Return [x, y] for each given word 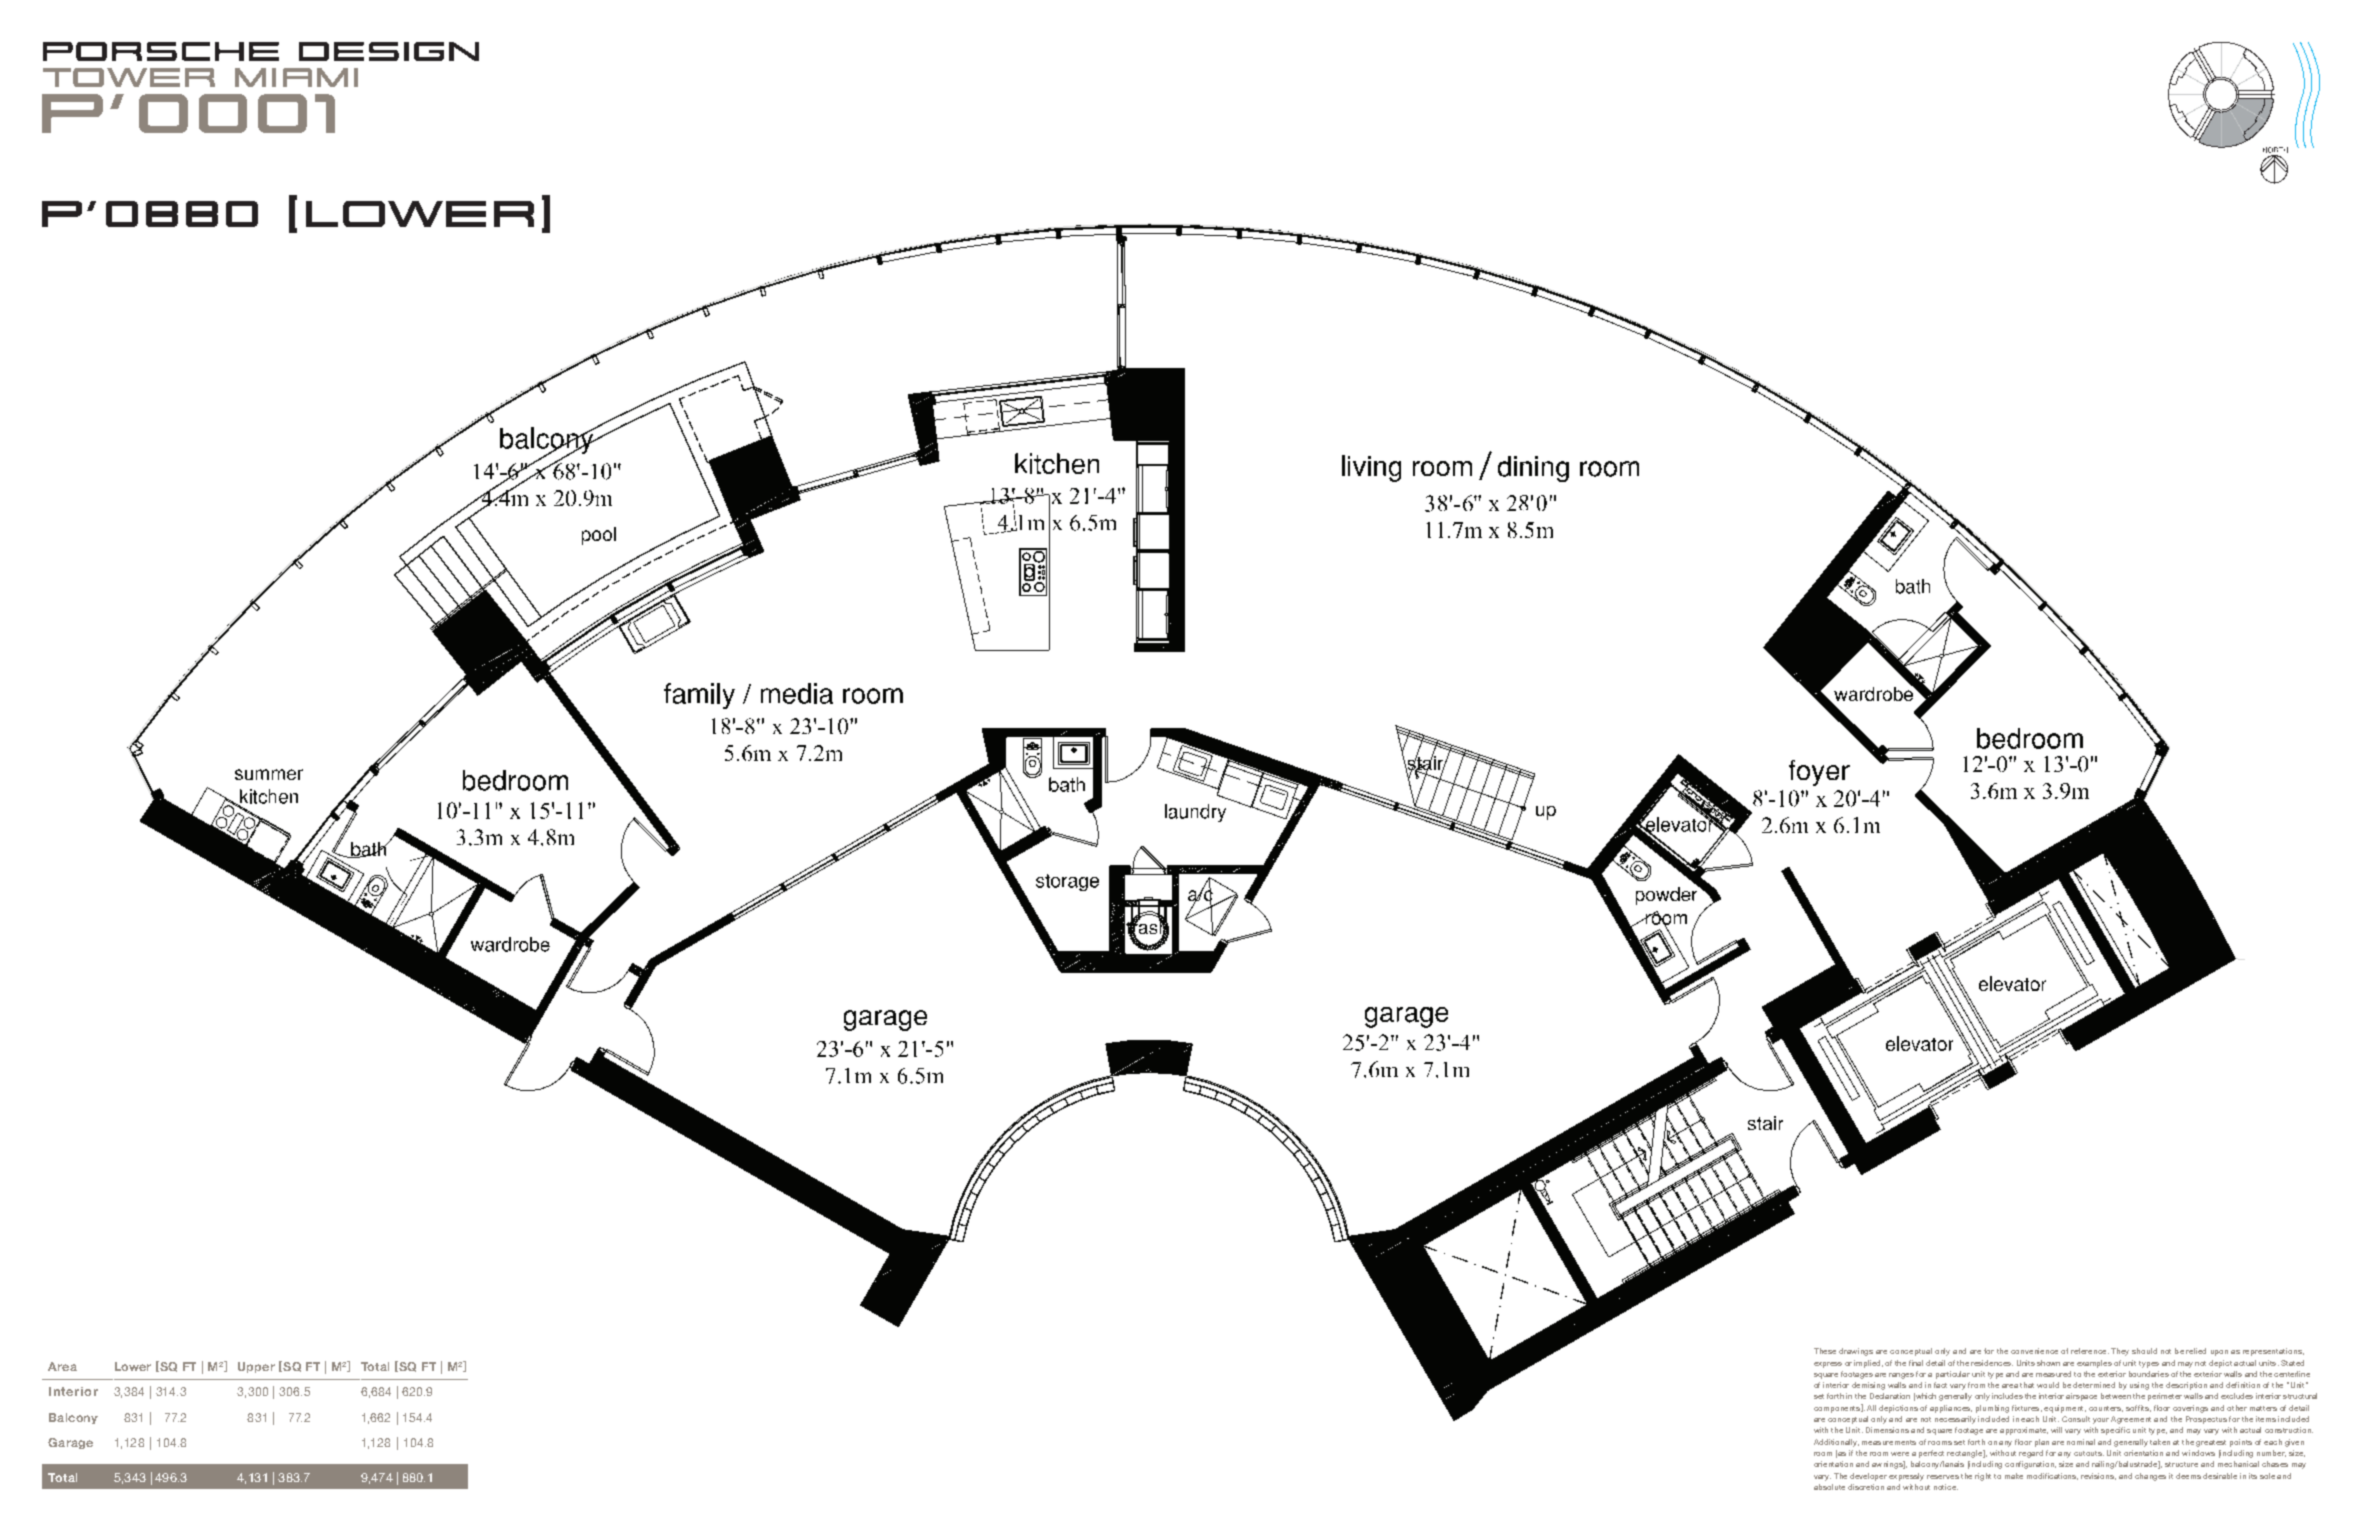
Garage [70, 1443]
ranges [1901, 1376]
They [2120, 1352]
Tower [129, 77]
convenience [2034, 1351]
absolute [1829, 1487]
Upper [256, 1367]
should [2144, 1351]
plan [2042, 1443]
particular [1953, 1375]
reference [2090, 1351]
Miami [296, 77]
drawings [1856, 1352]
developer [1868, 1477]
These [1825, 1351]
